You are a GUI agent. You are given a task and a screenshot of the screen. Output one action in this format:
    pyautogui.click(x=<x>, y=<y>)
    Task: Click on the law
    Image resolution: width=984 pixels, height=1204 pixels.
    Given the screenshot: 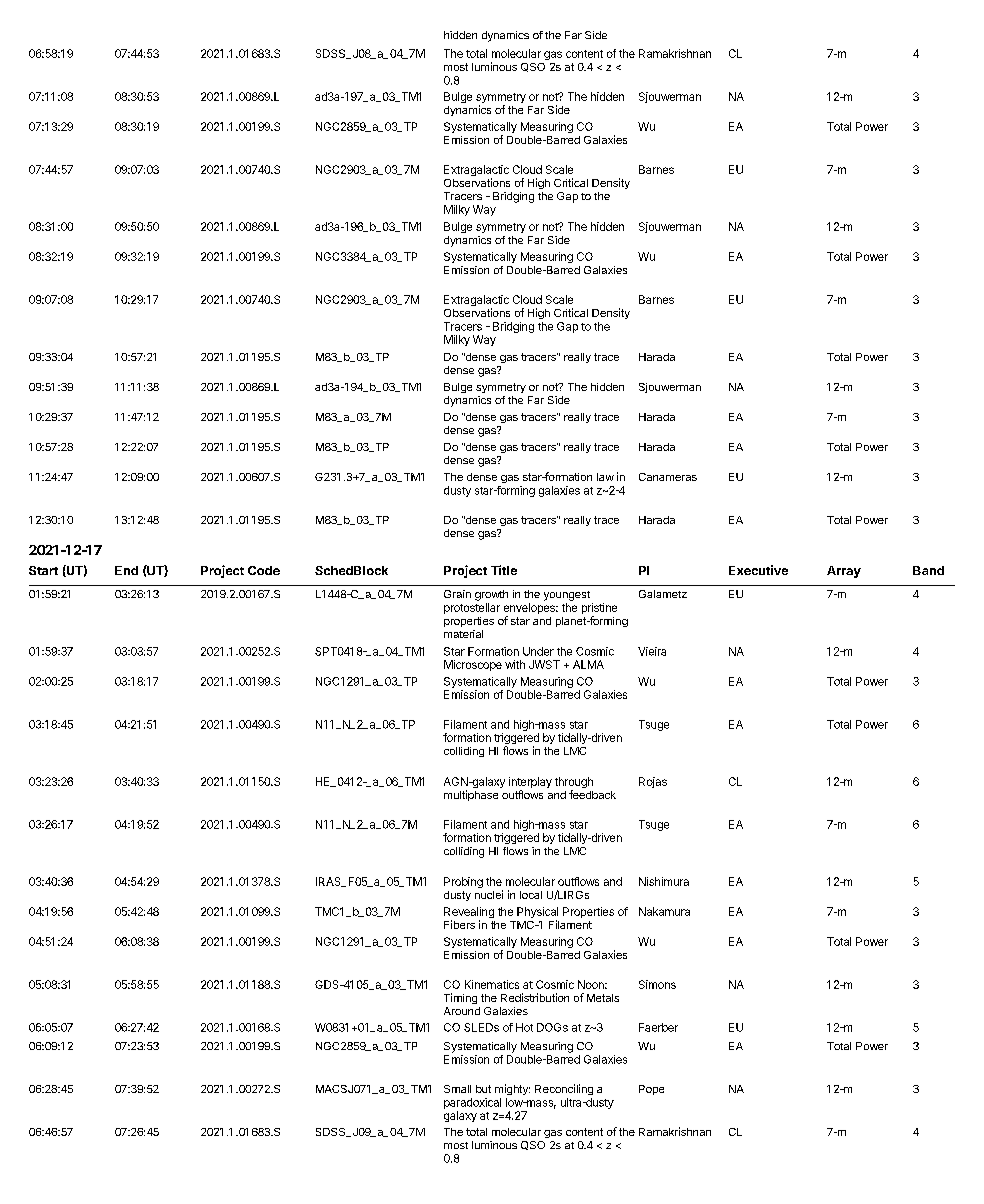 What is the action you would take?
    pyautogui.click(x=605, y=477)
